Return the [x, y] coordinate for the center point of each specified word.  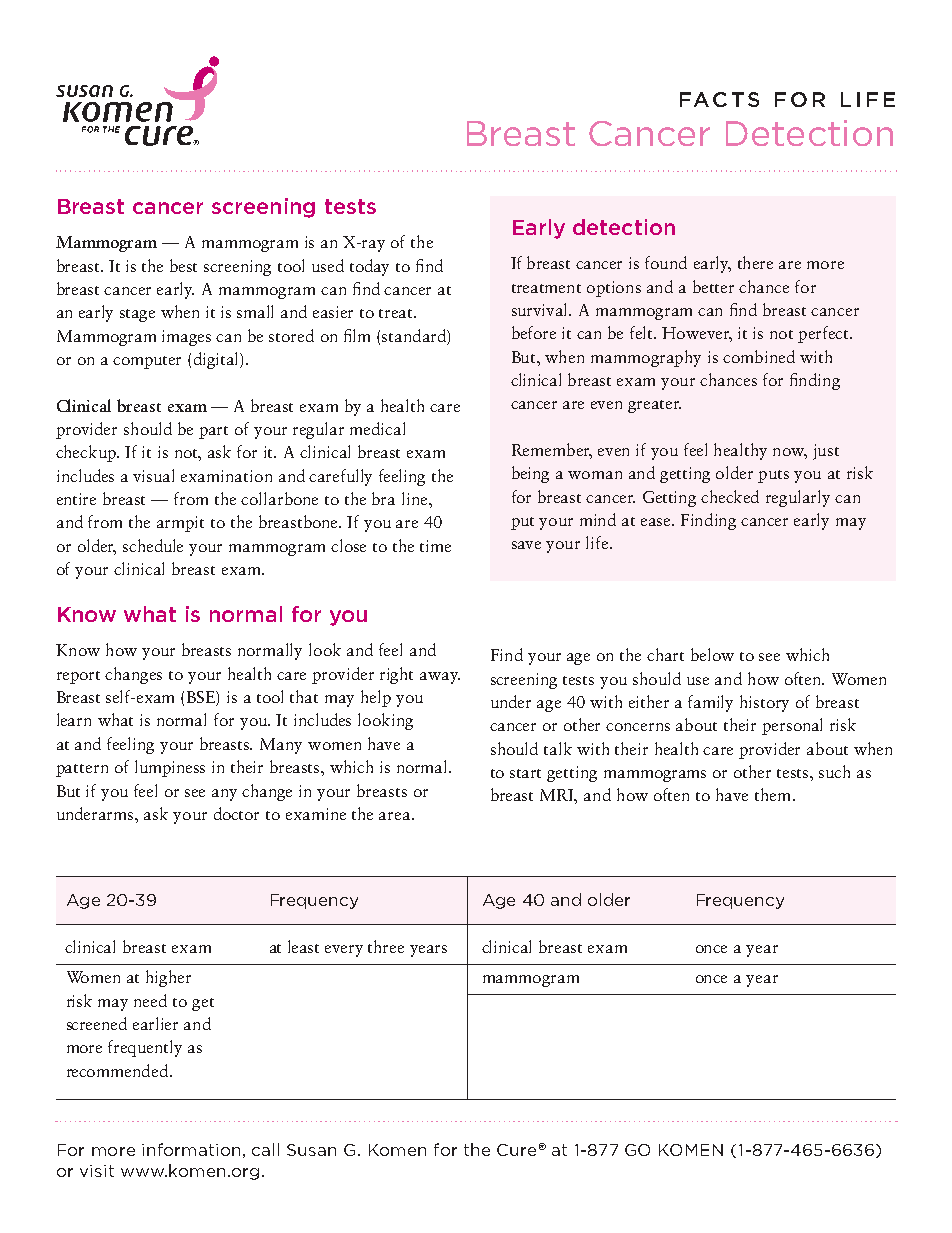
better [713, 286]
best [183, 265]
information [191, 1149]
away [440, 678]
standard [415, 335]
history [764, 703]
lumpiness [170, 768]
